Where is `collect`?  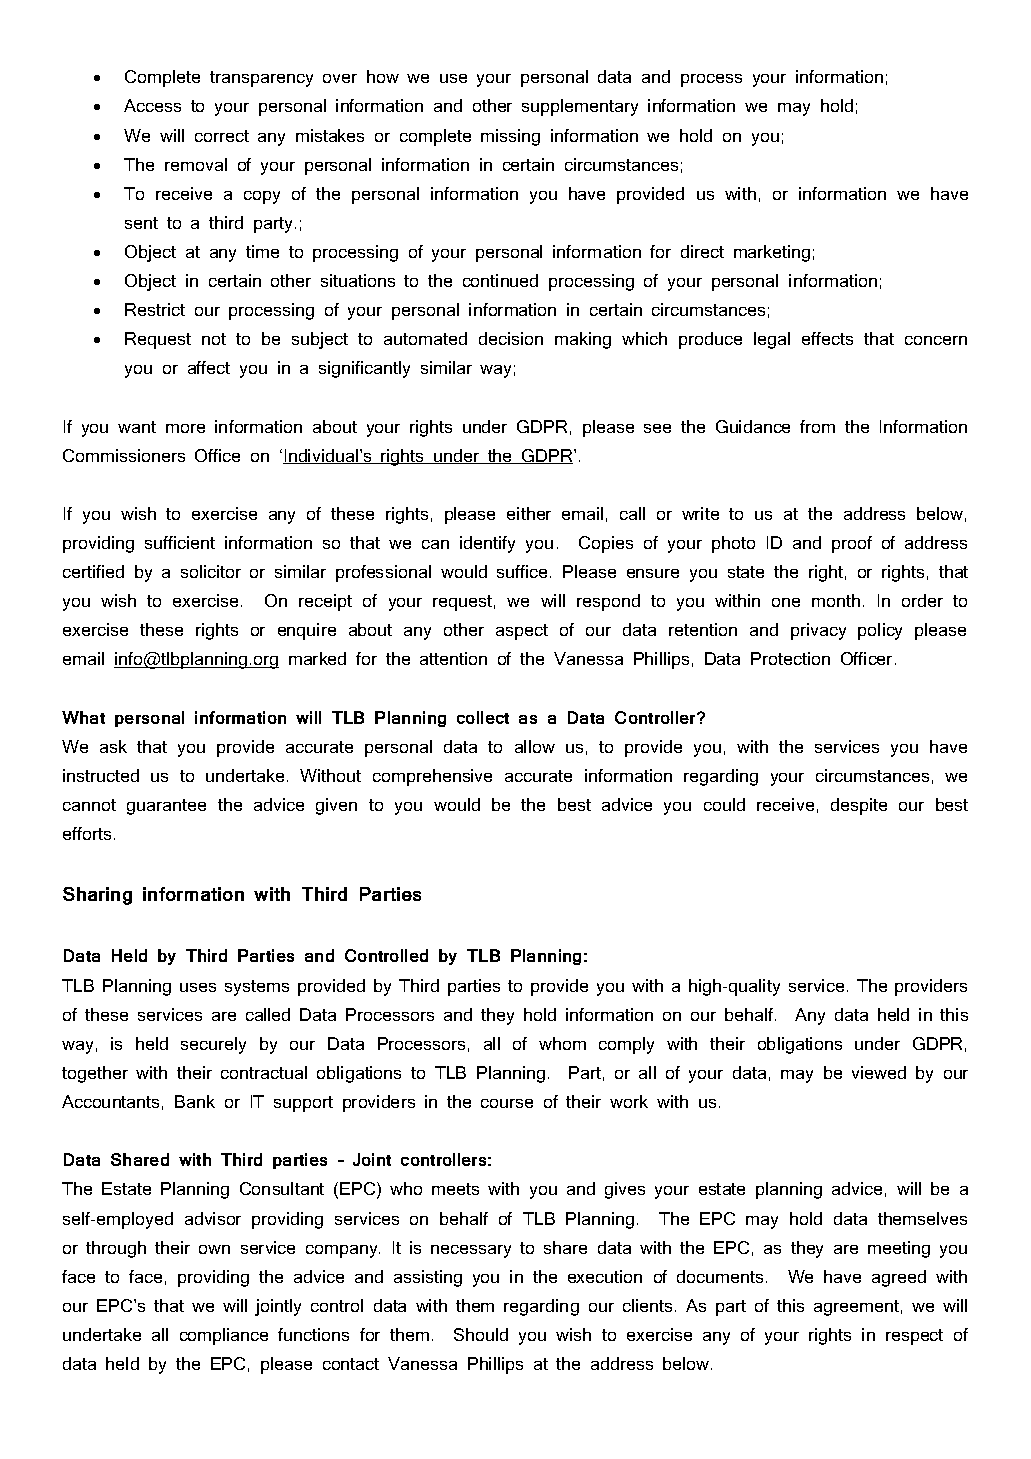
collect is located at coordinates (483, 717).
